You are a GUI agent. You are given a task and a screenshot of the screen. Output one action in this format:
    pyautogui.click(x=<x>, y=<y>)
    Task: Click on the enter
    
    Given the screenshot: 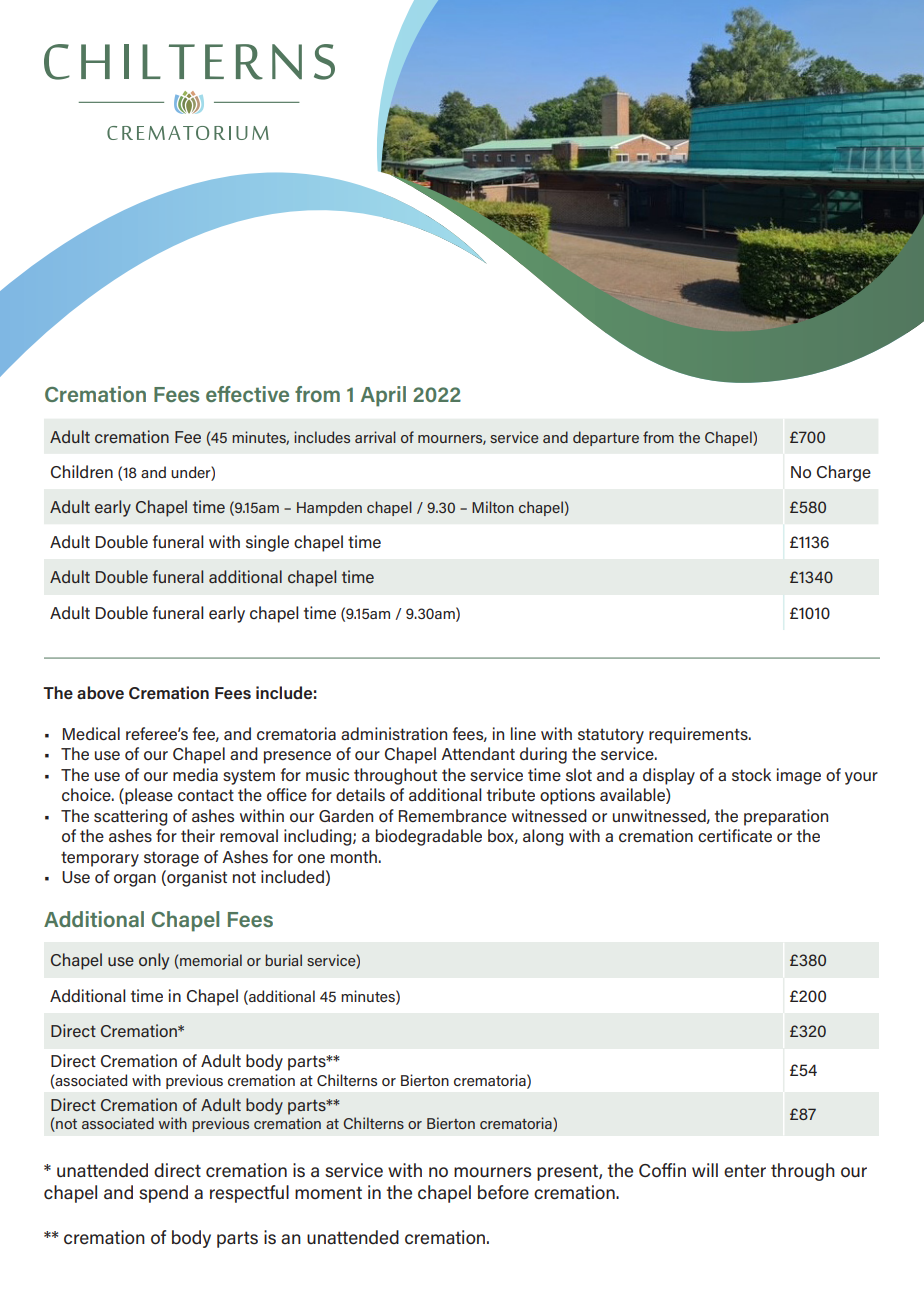 What is the action you would take?
    pyautogui.click(x=745, y=1170)
